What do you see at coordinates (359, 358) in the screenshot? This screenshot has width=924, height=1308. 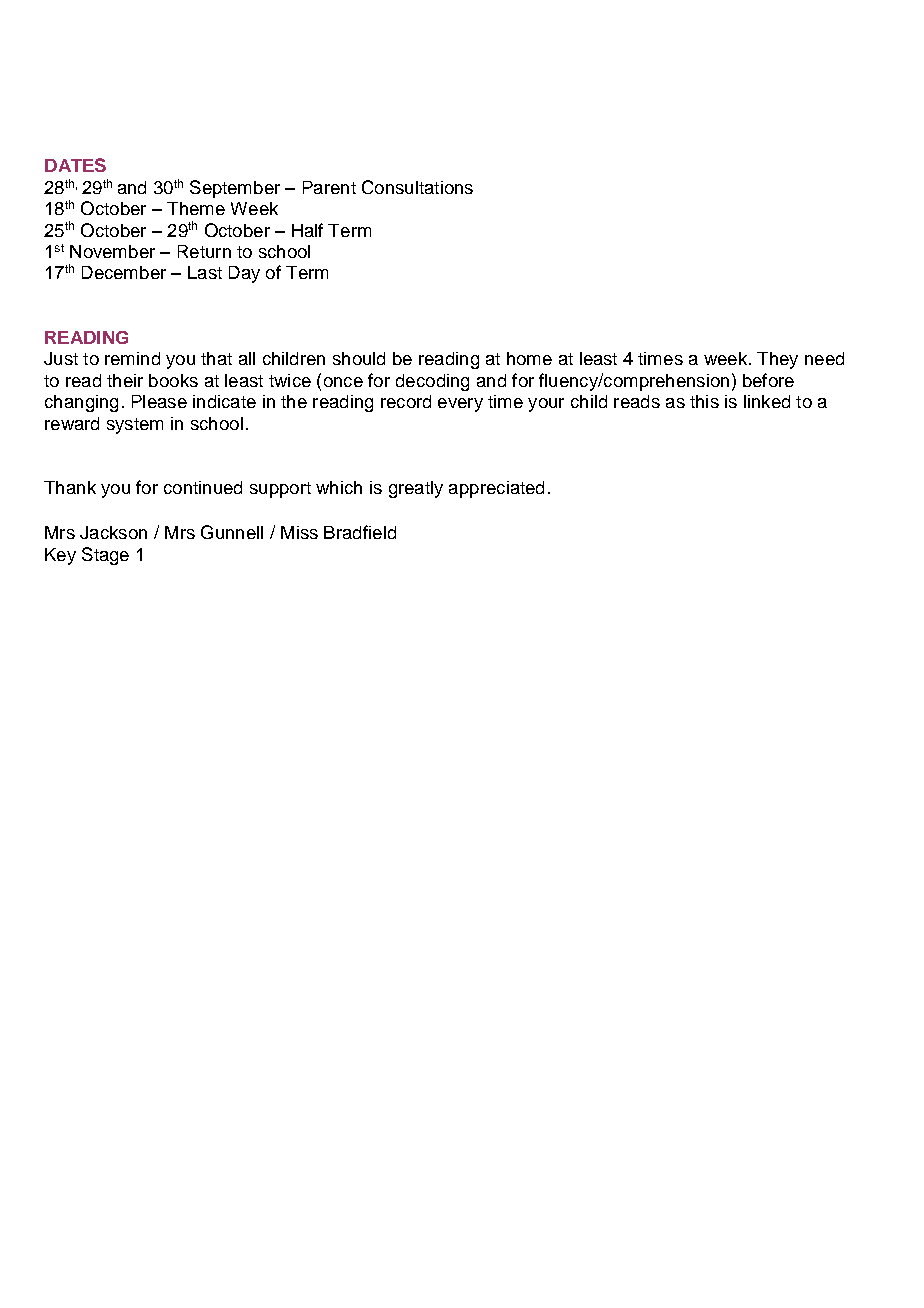 I see `should` at bounding box center [359, 358].
